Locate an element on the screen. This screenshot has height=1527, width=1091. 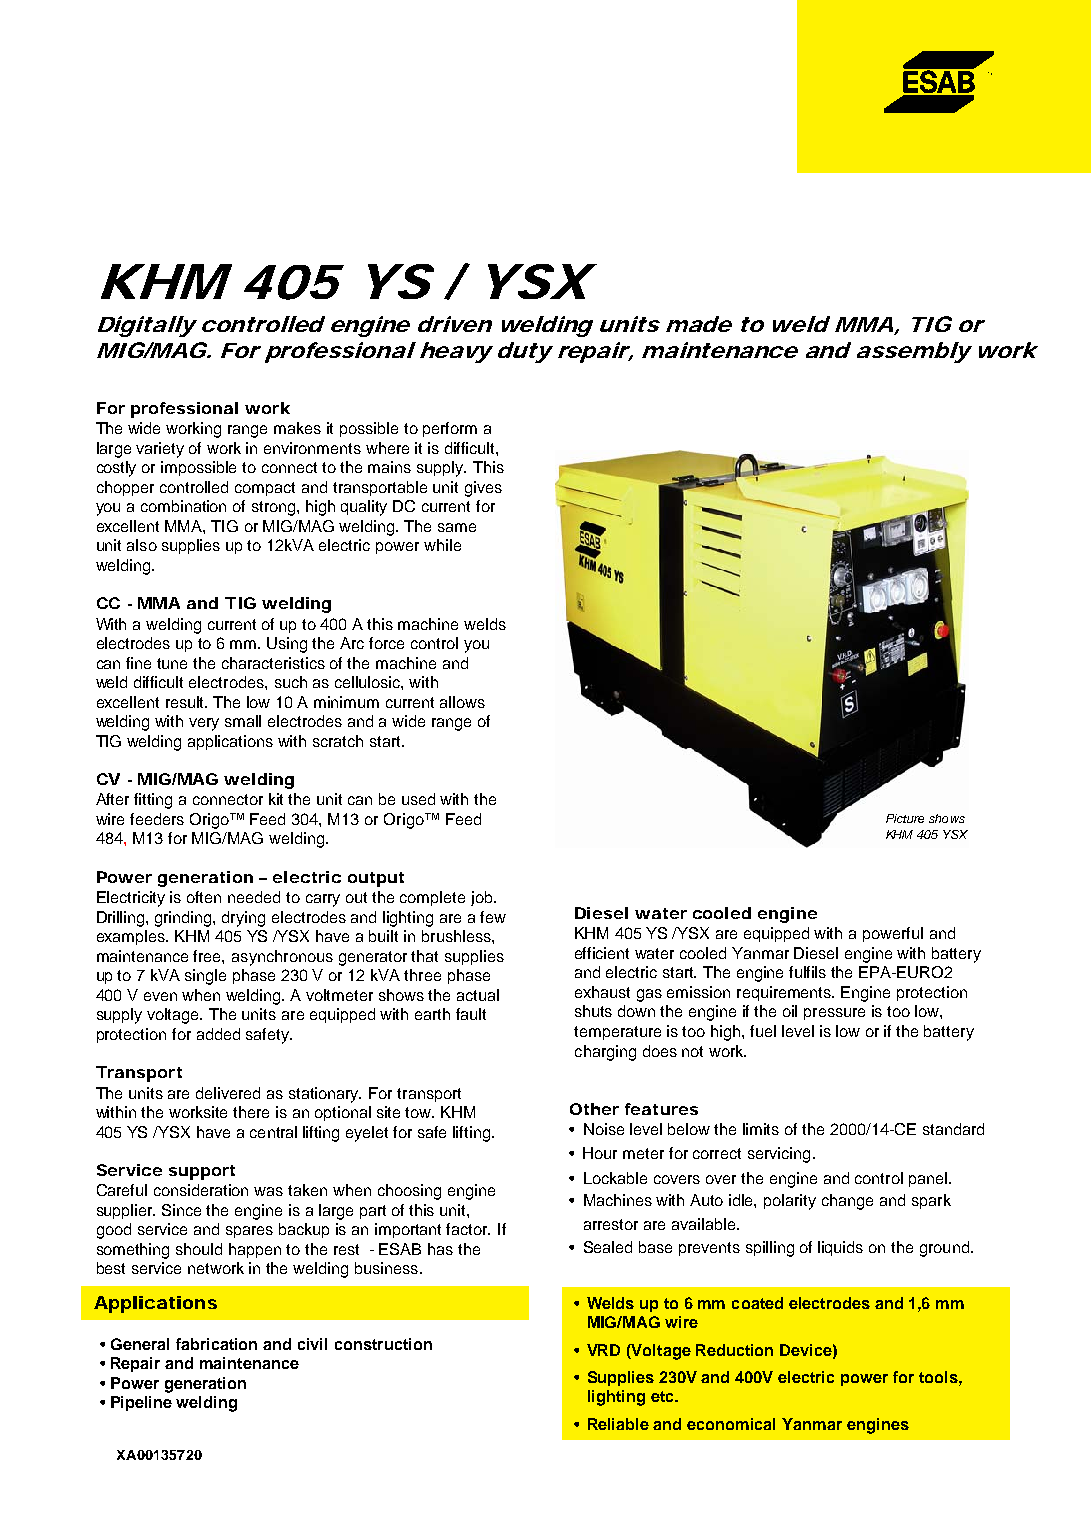
perform is located at coordinates (450, 429).
